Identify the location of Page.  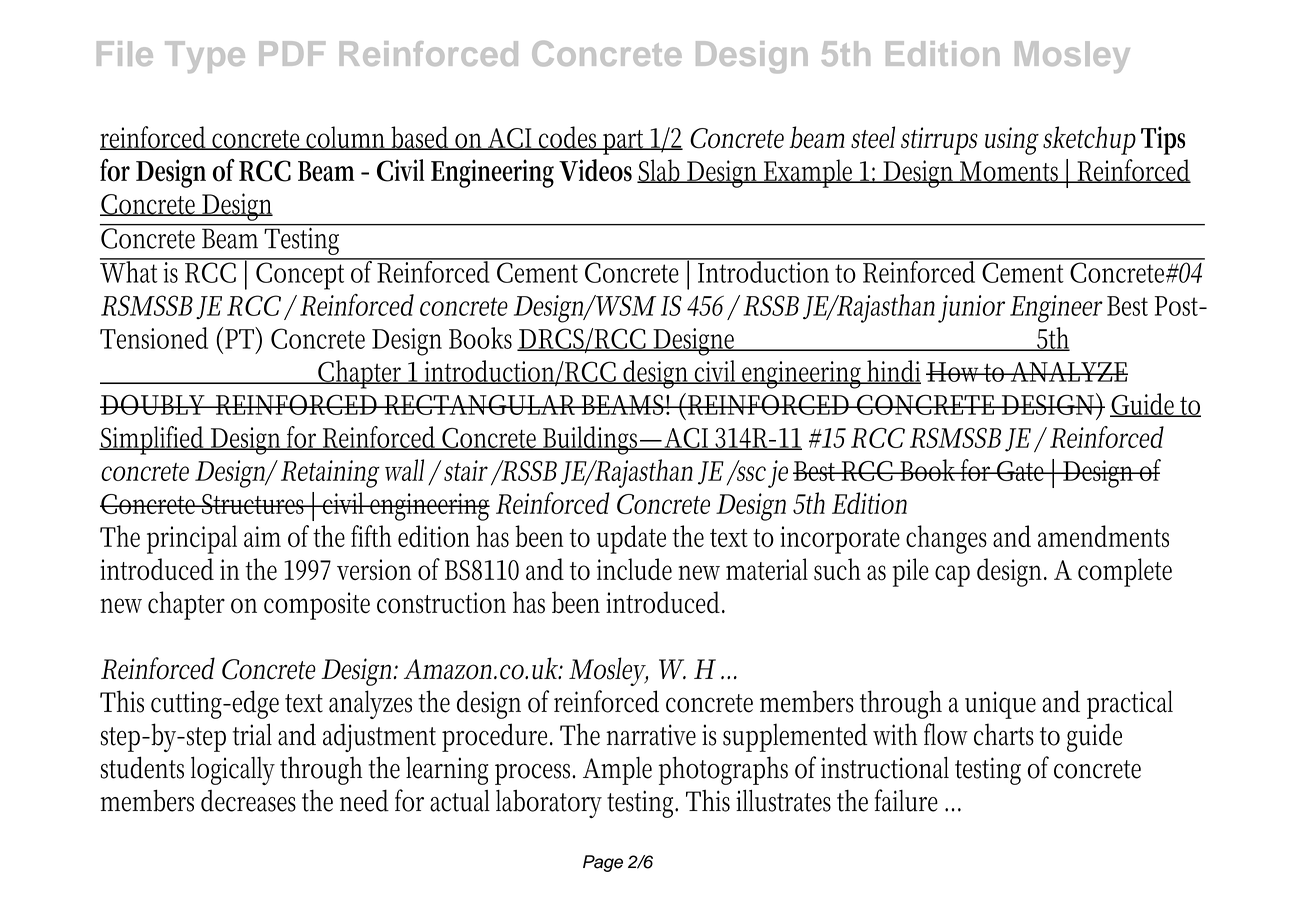
(603, 863).
